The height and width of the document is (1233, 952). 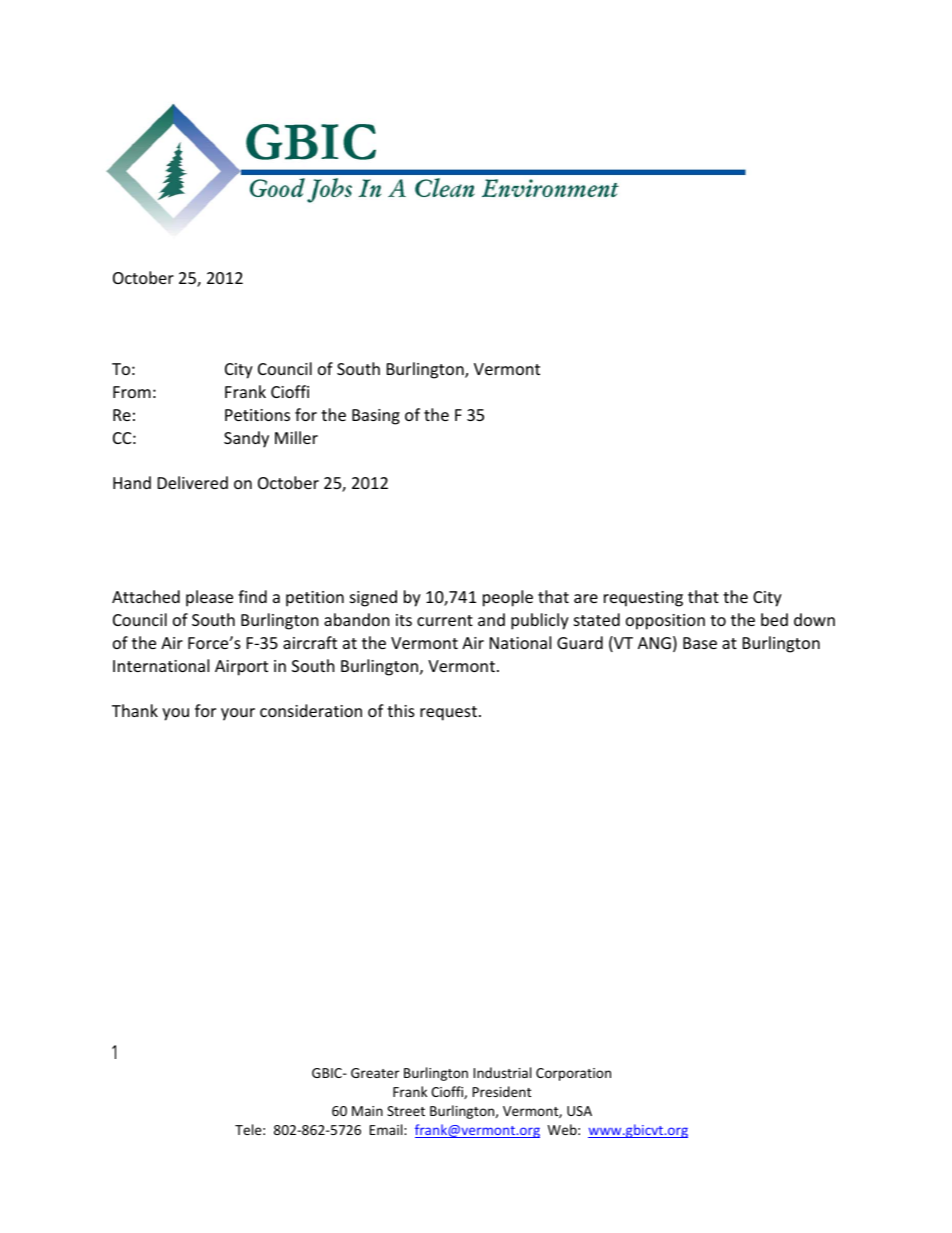 I want to click on Main, so click(x=367, y=1111).
